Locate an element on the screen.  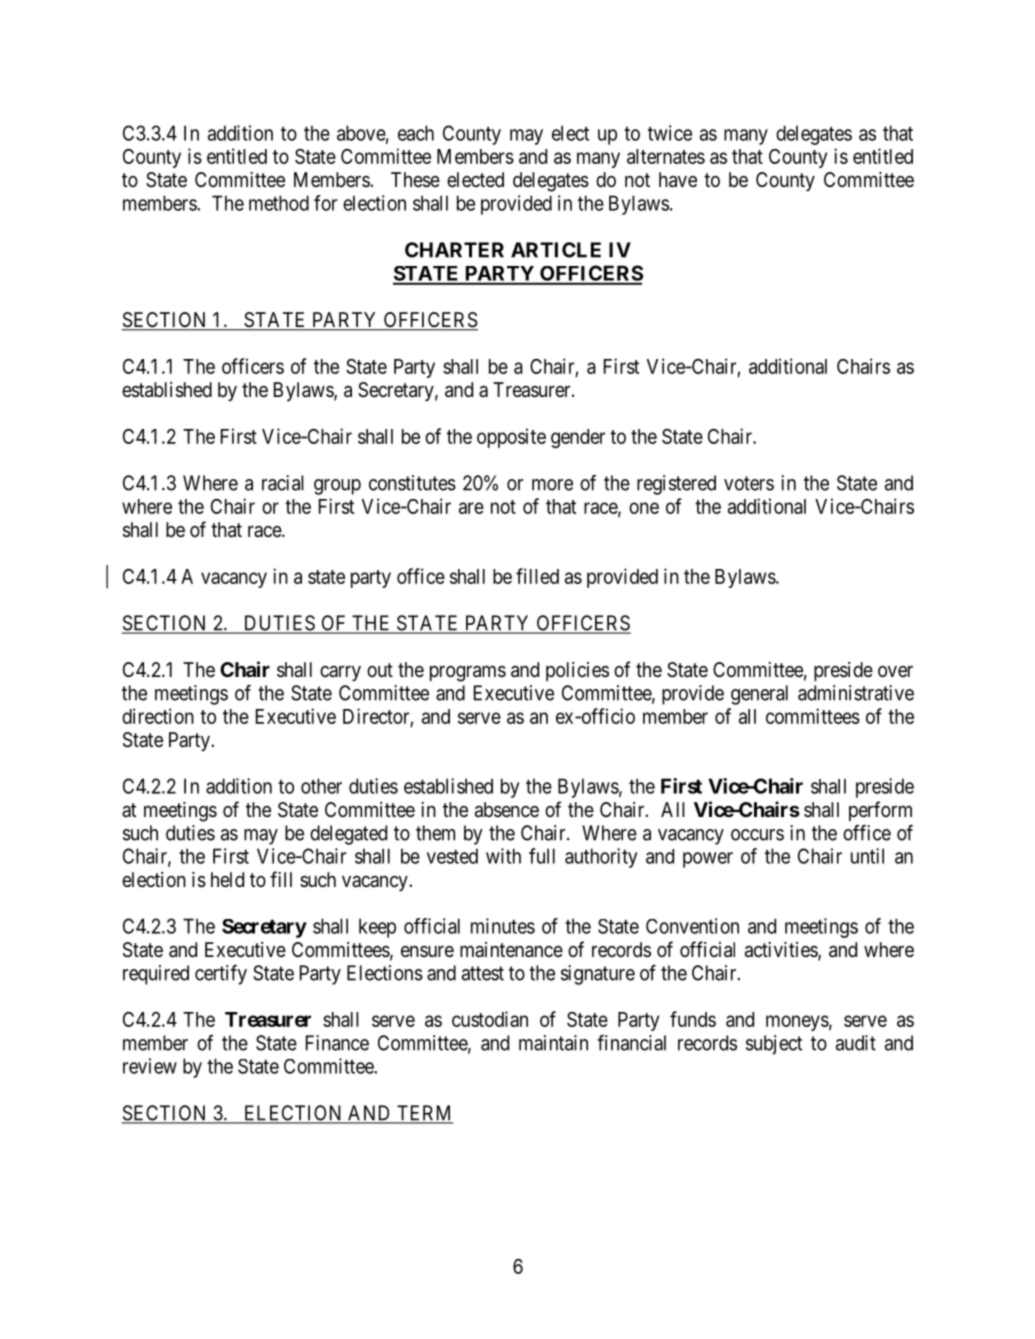
These is located at coordinates (415, 180).
